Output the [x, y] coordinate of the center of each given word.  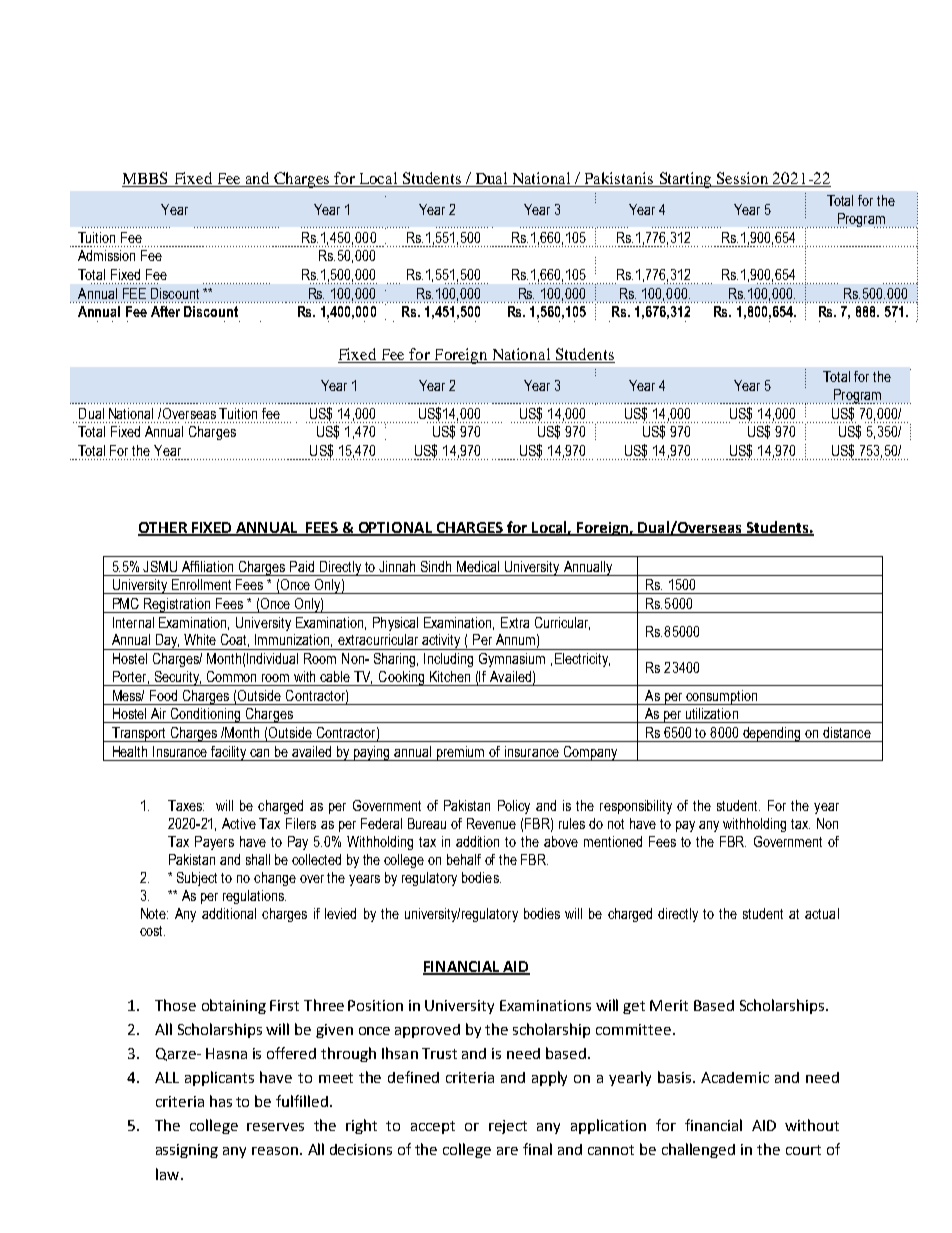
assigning [187, 1151]
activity [441, 642]
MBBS [146, 179]
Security [177, 678]
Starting [686, 180]
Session [743, 179]
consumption [721, 697]
